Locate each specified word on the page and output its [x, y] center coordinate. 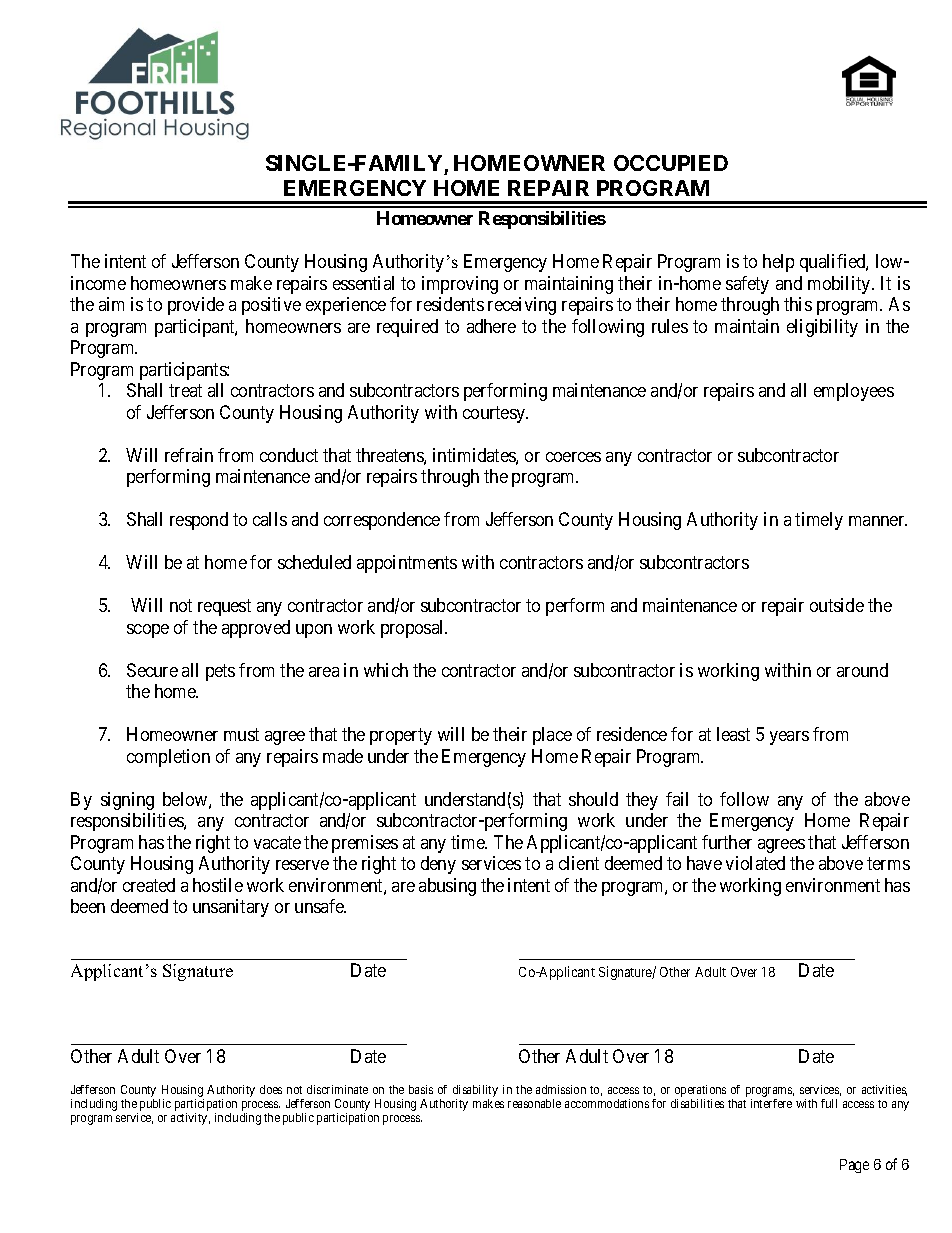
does [271, 1089]
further [727, 842]
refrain [189, 455]
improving [460, 285]
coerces [573, 457]
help [778, 263]
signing [127, 801]
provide [196, 306]
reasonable [534, 1103]
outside [837, 605]
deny [438, 865]
